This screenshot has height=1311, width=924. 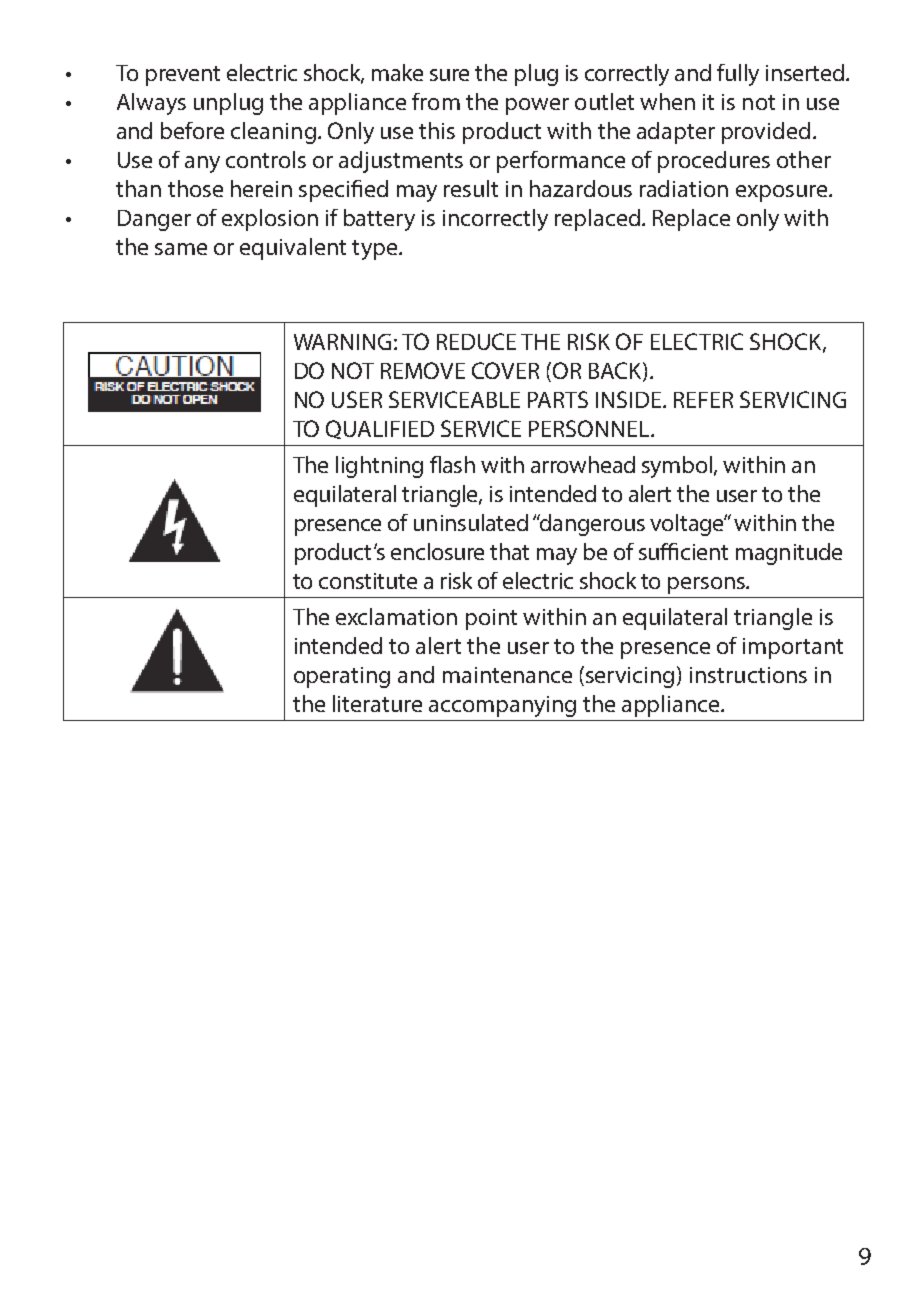 I want to click on symbol, so click(x=678, y=467).
